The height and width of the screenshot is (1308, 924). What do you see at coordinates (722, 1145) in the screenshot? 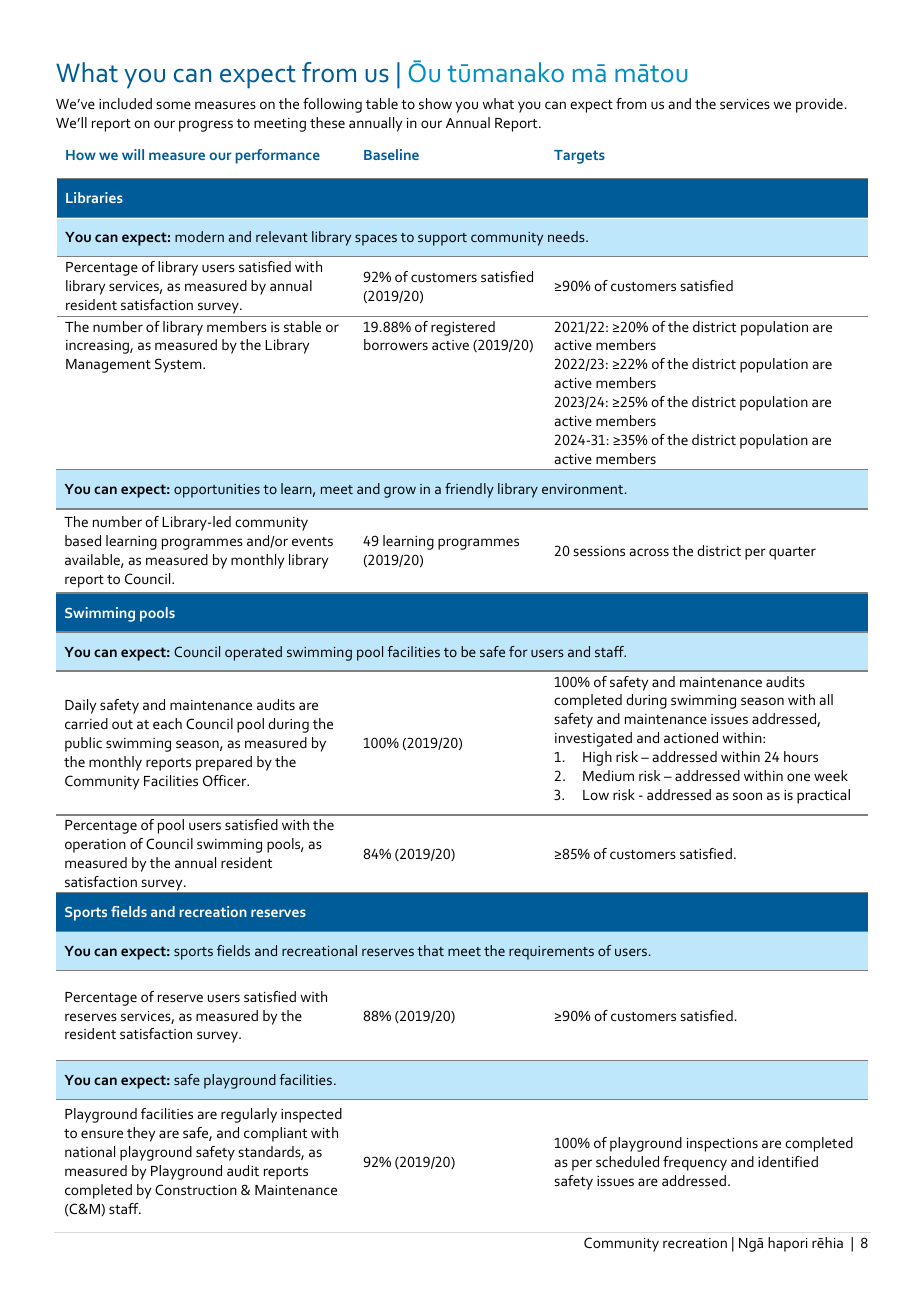
I see `inspections` at bounding box center [722, 1145].
